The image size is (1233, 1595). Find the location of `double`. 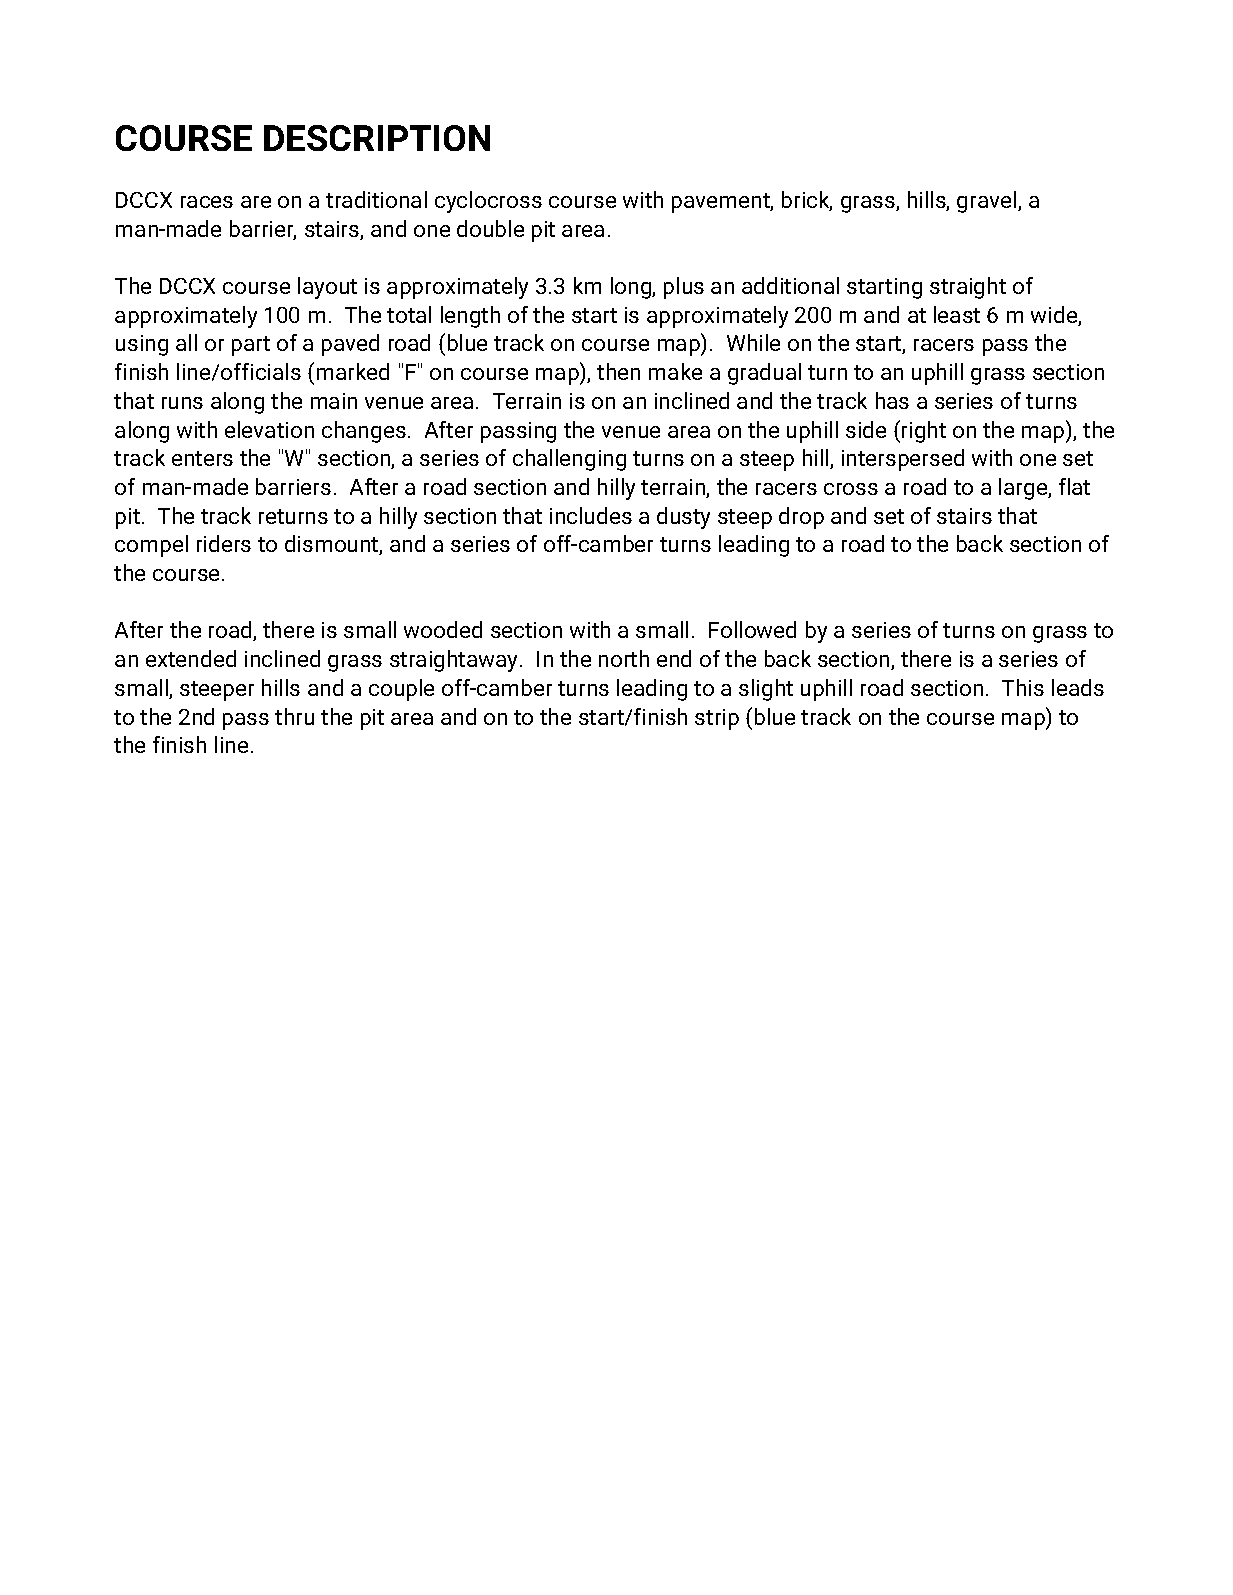

double is located at coordinates (490, 228).
